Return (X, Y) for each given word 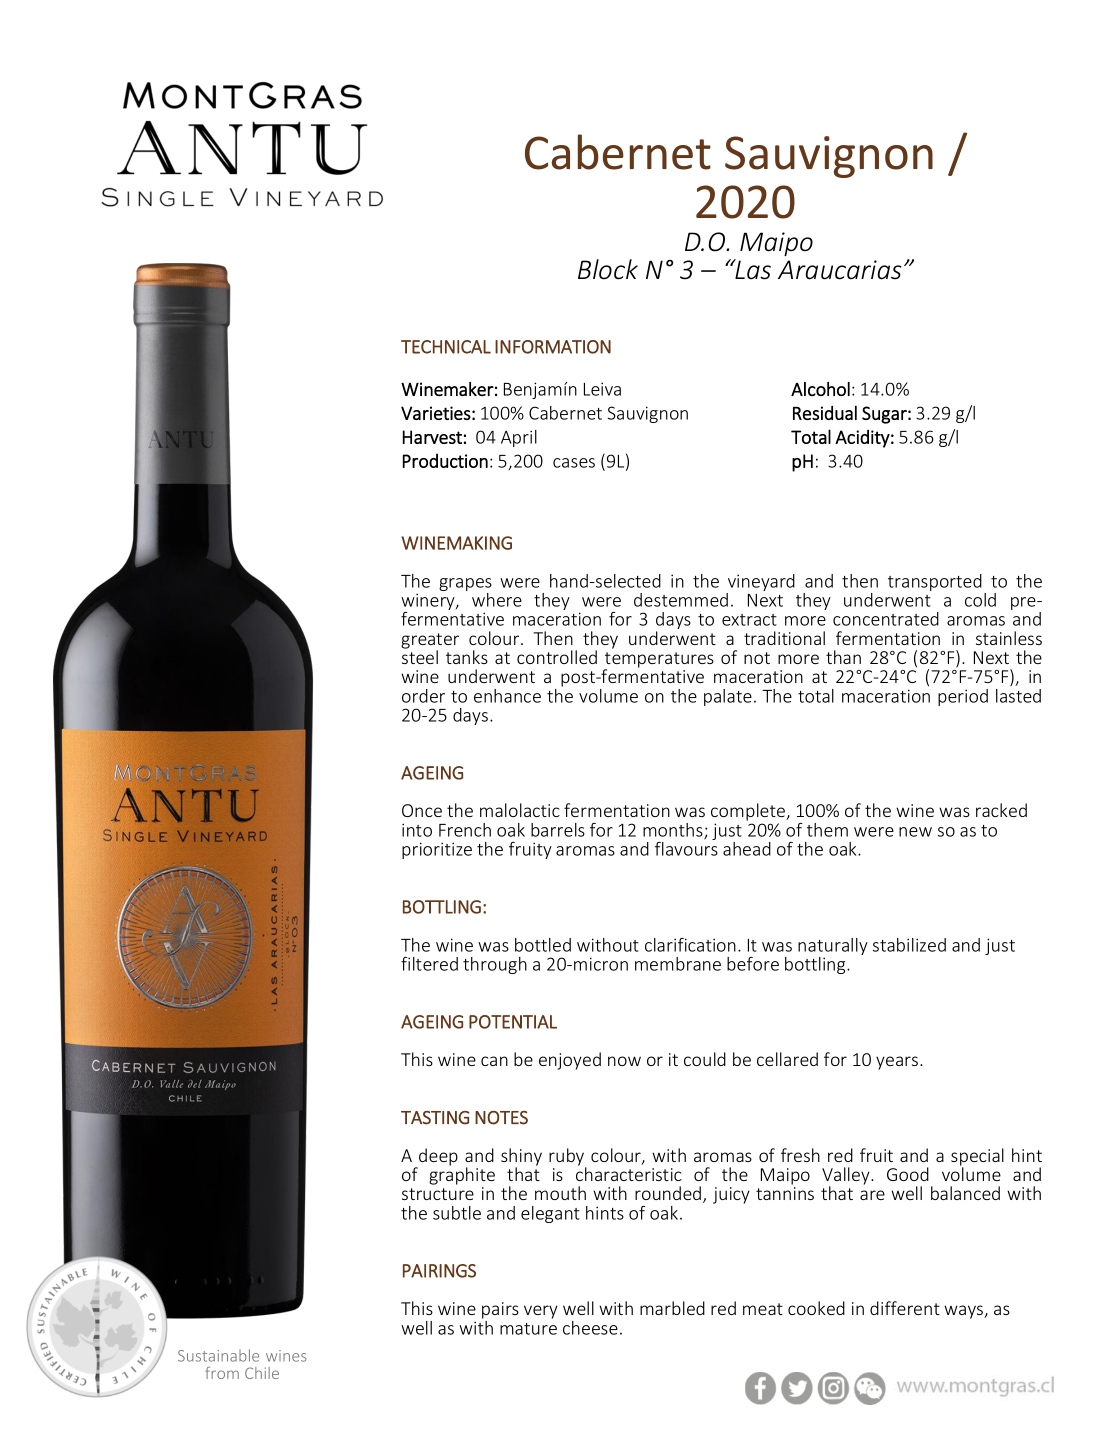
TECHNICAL (446, 347)
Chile (262, 1373)
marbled (672, 1308)
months (674, 831)
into (417, 830)
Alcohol (820, 389)
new (915, 832)
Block (608, 269)
